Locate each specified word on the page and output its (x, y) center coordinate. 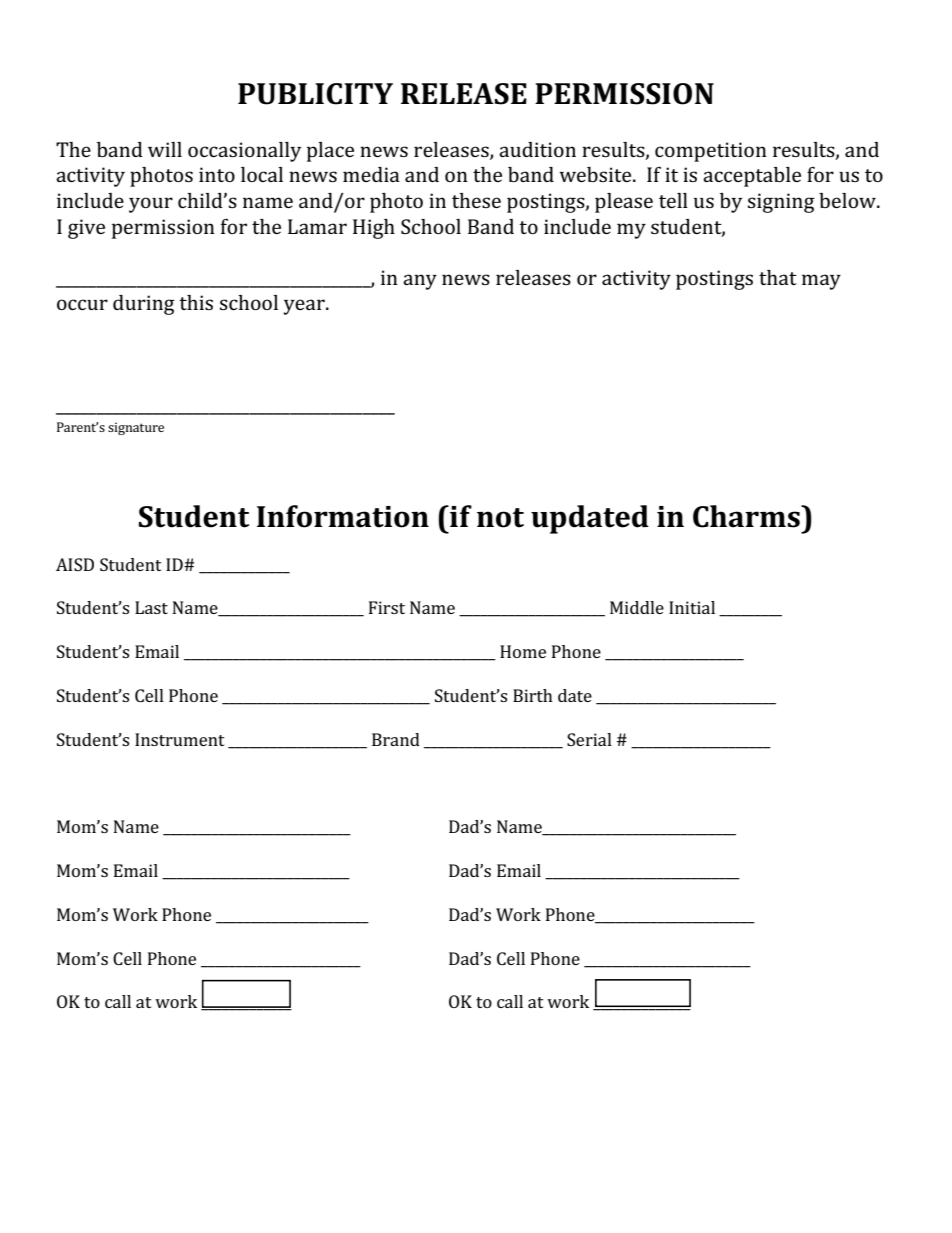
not (500, 518)
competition (711, 152)
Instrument (180, 739)
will (165, 149)
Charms (747, 516)
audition (537, 149)
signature (136, 428)
